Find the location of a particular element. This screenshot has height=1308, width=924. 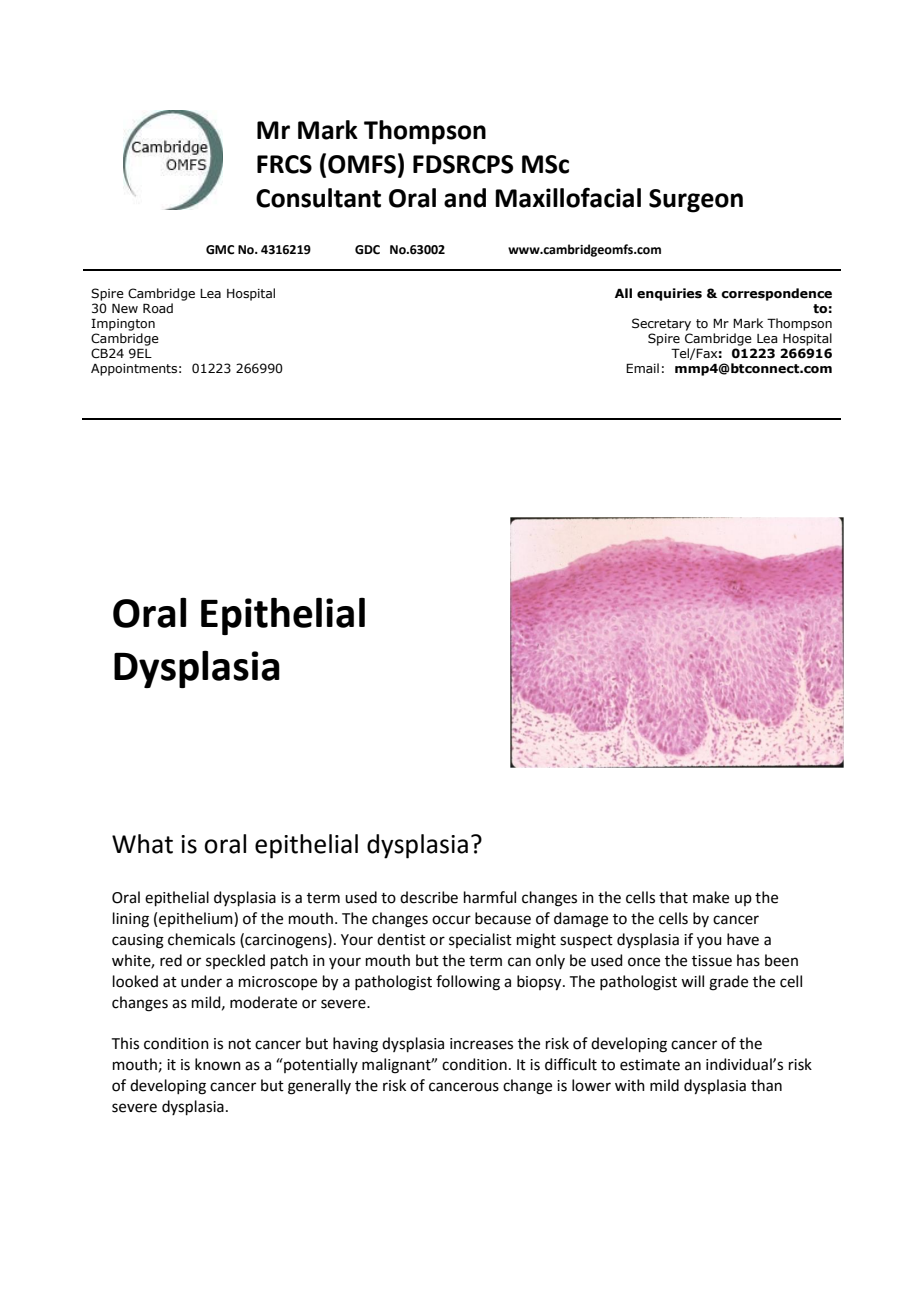

GMC is located at coordinates (220, 250).
